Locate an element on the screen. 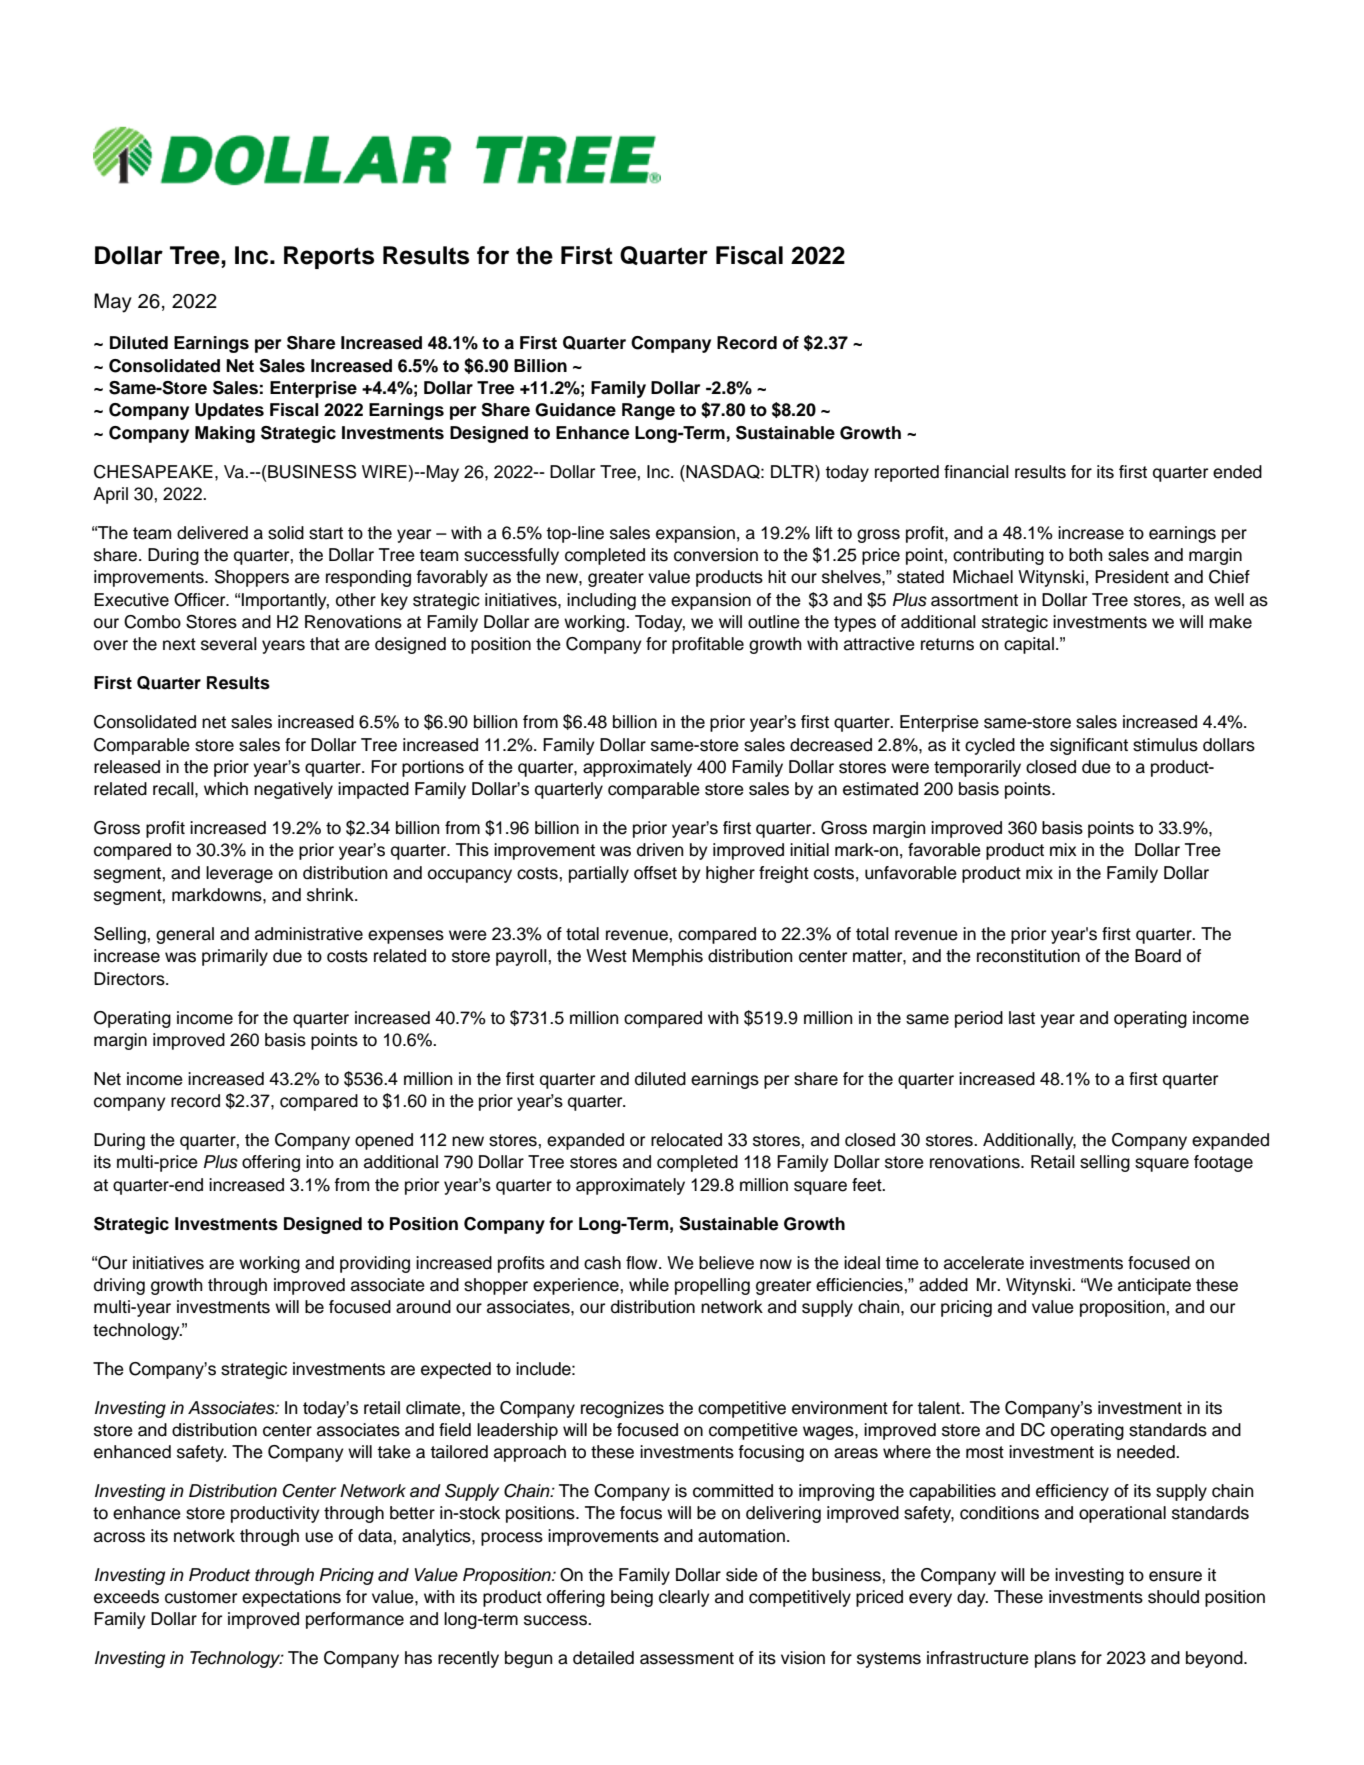  several is located at coordinates (229, 644).
